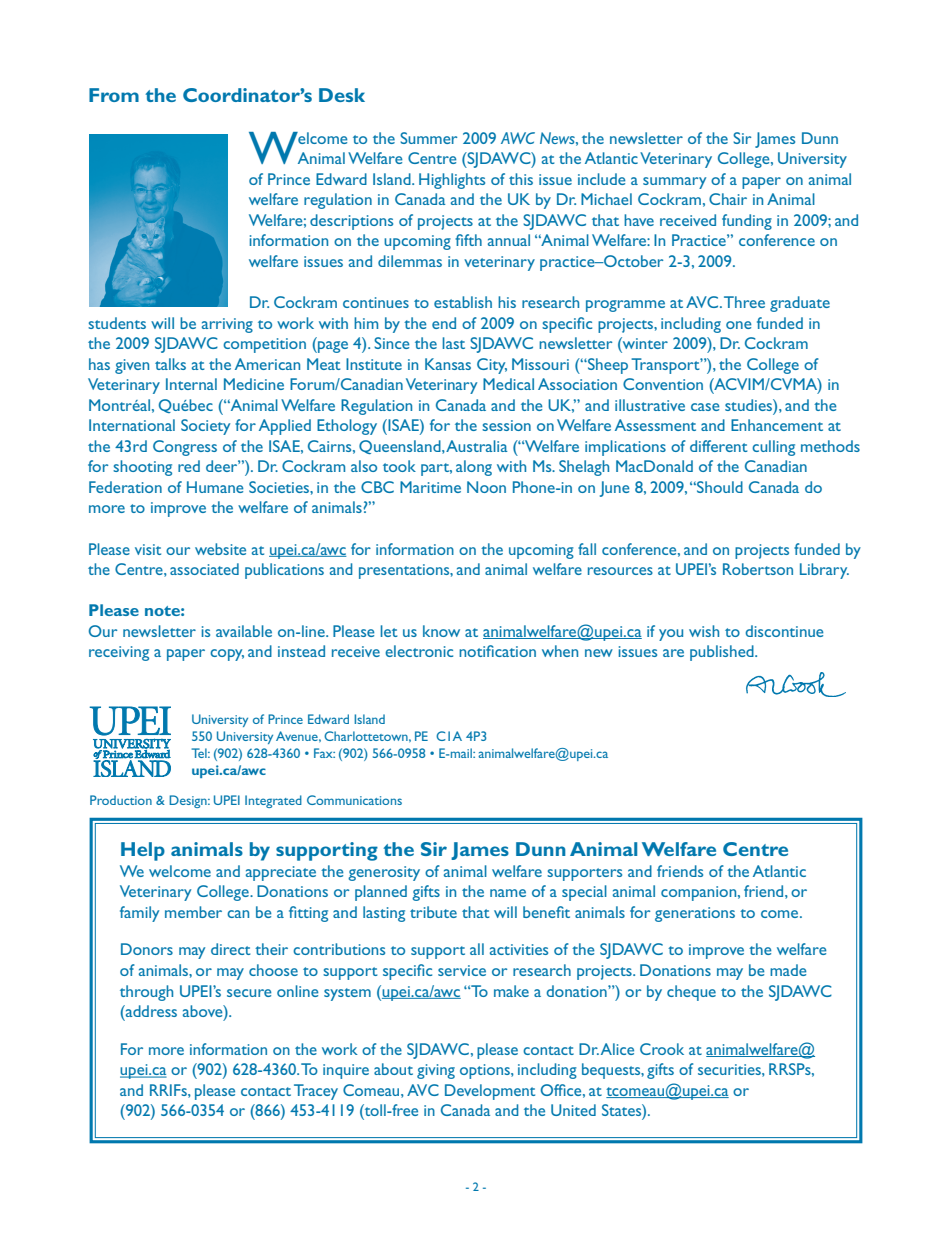 The image size is (952, 1233). Describe the element at coordinates (215, 487) in the page. I see `Humane` at that location.
